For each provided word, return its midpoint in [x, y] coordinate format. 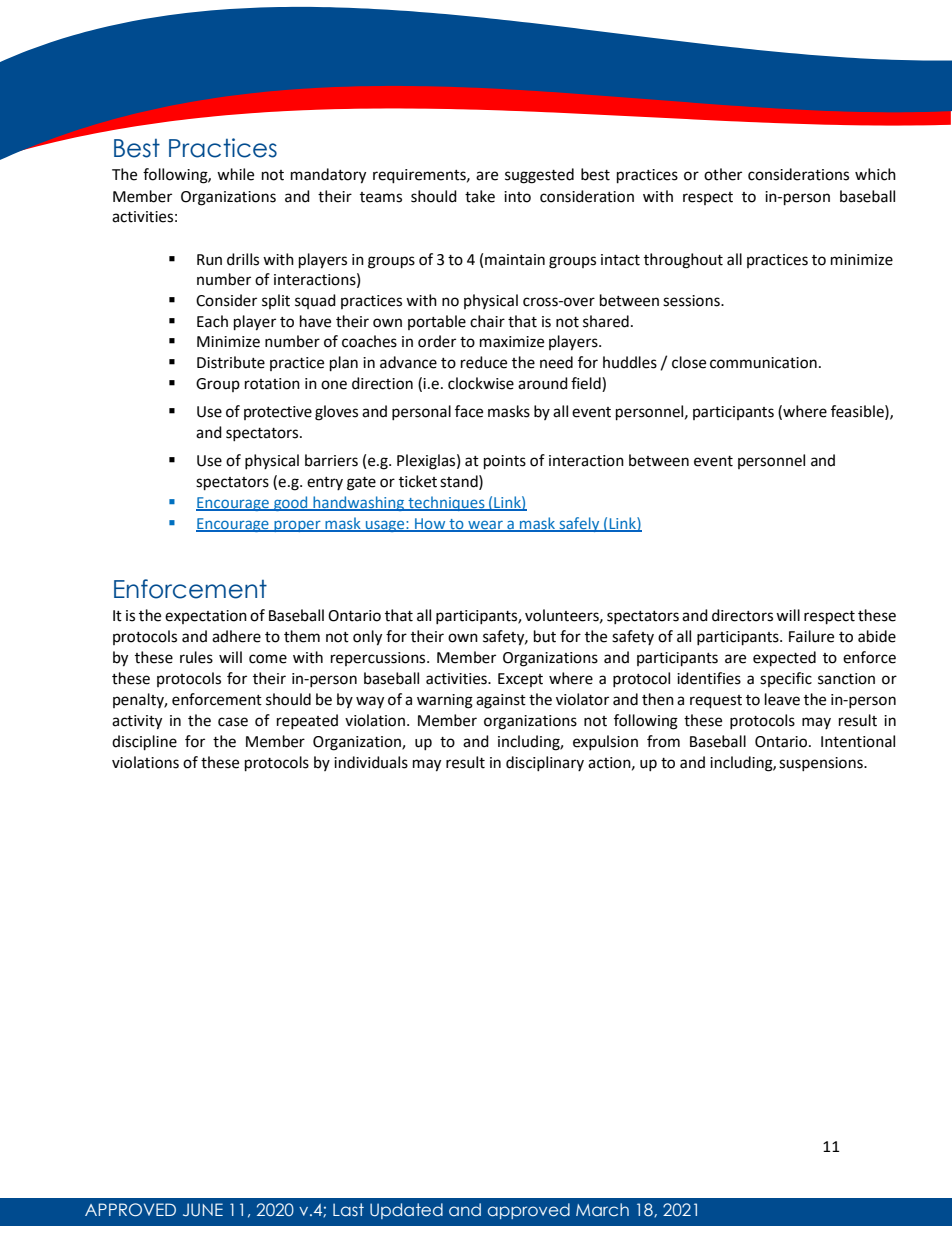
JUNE [203, 1210]
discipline [144, 743]
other [723, 174]
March [602, 1209]
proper [297, 526]
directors [742, 615]
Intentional [858, 741]
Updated [406, 1211]
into [517, 197]
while [235, 174]
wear [485, 525]
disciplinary [545, 763]
